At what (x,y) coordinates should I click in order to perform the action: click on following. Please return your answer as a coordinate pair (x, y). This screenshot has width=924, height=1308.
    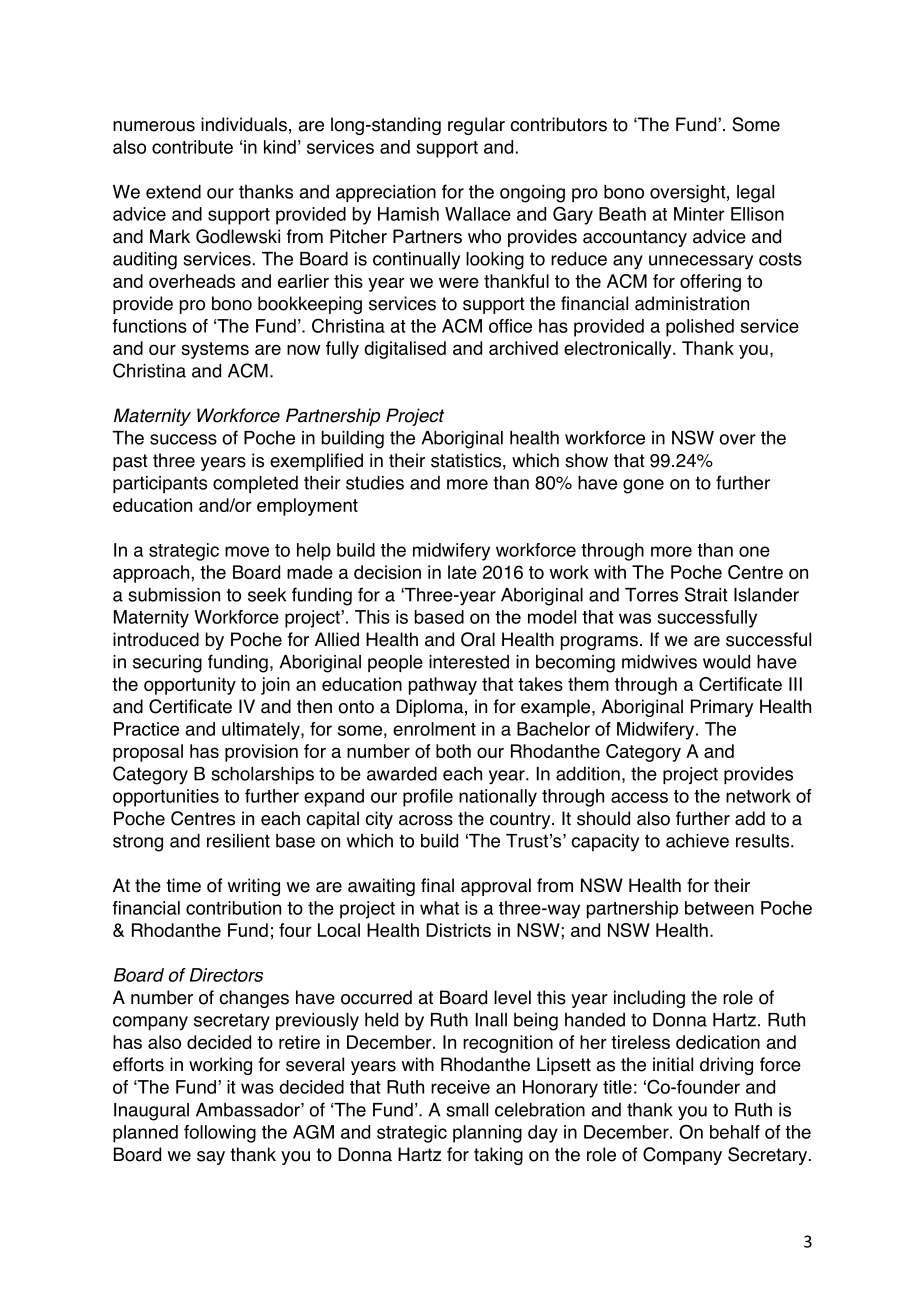
    Looking at the image, I should click on (220, 1134).
